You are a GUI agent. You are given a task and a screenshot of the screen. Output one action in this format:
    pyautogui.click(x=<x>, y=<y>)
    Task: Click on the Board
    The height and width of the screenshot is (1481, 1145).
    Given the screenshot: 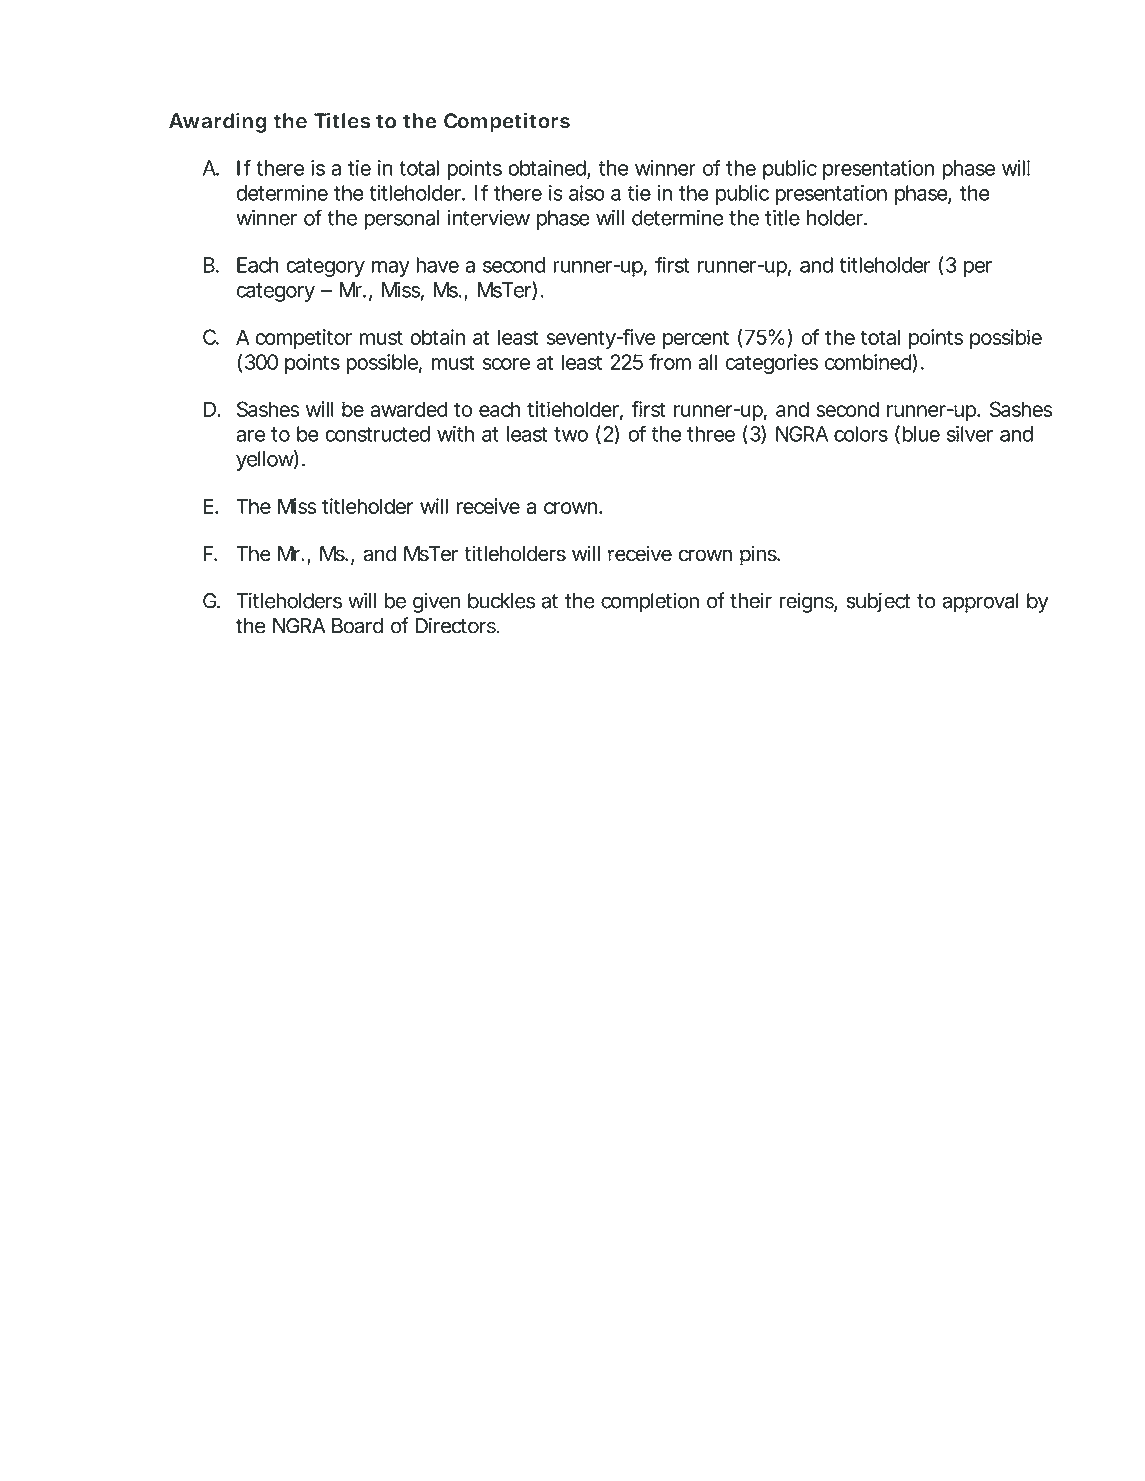 What is the action you would take?
    pyautogui.click(x=357, y=626)
